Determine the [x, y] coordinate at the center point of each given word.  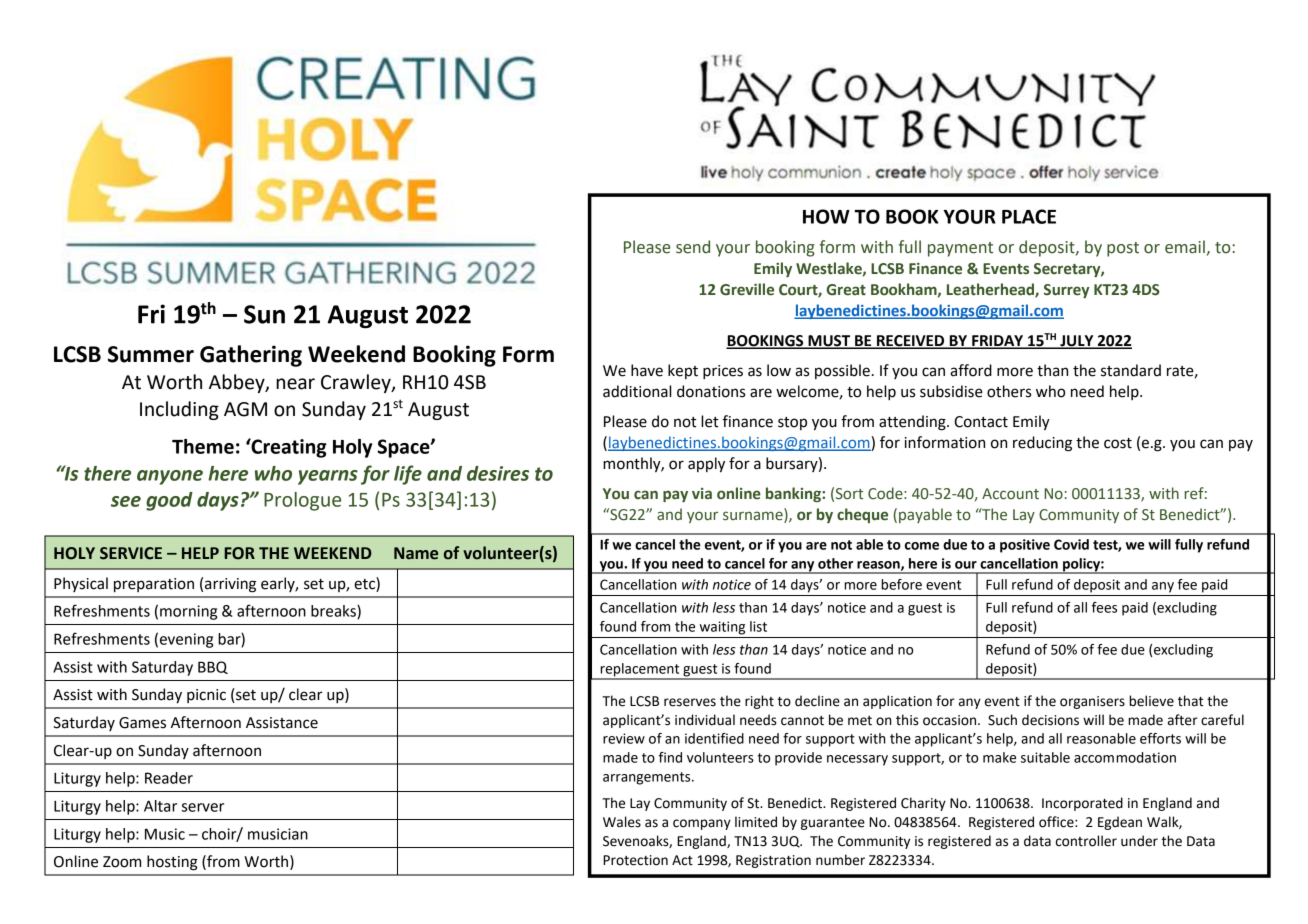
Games [142, 723]
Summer [151, 354]
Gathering [251, 356]
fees [1104, 607]
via [702, 494]
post [1123, 249]
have [647, 370]
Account [1010, 494]
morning [188, 612]
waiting [722, 628]
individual [705, 720]
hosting [172, 863]
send [693, 247]
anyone [170, 477]
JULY [1077, 342]
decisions [1050, 720]
